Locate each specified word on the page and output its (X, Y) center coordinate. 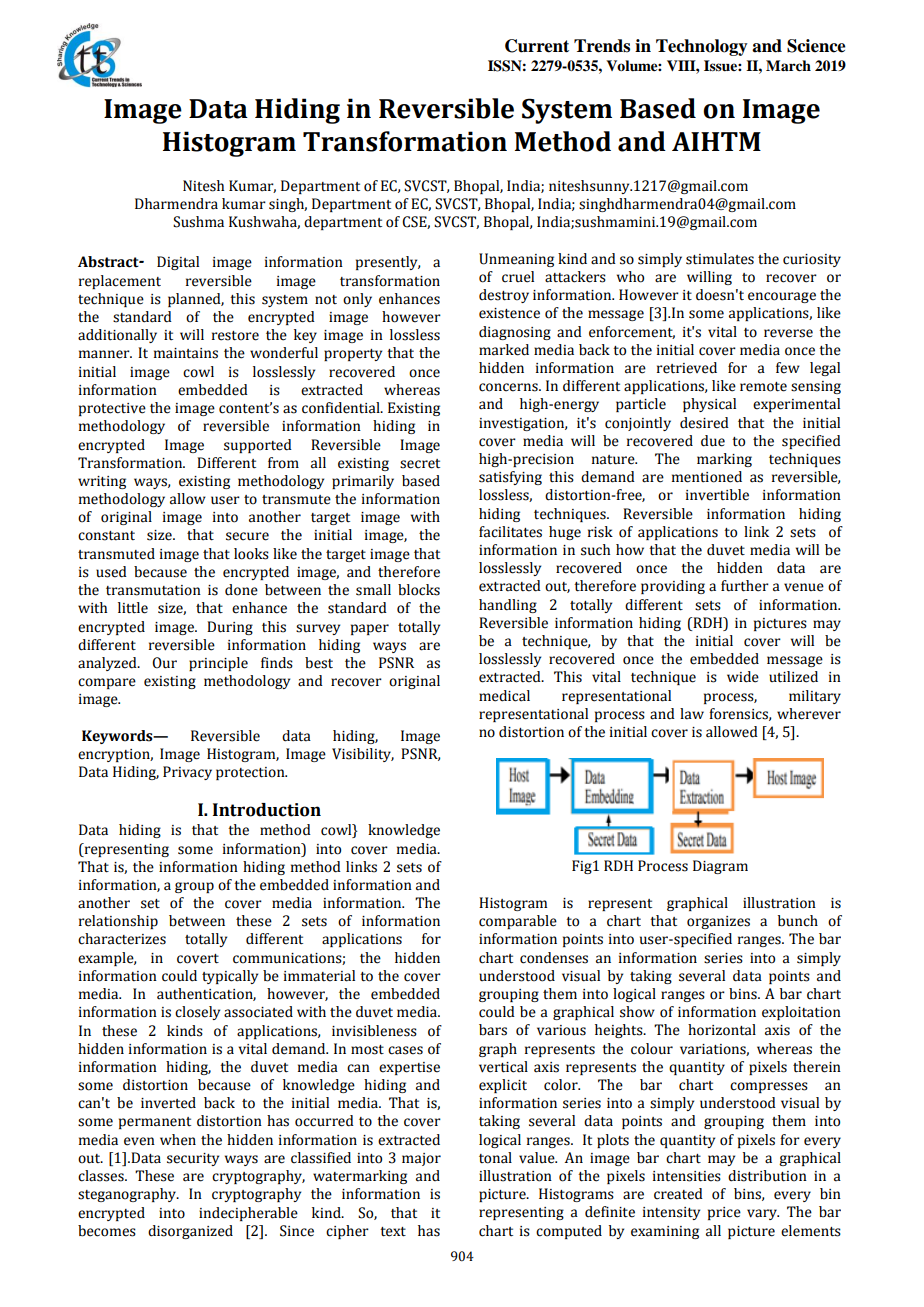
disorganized (190, 1232)
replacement (120, 282)
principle (218, 664)
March (788, 65)
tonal (495, 1158)
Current (537, 46)
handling (508, 606)
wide (743, 677)
